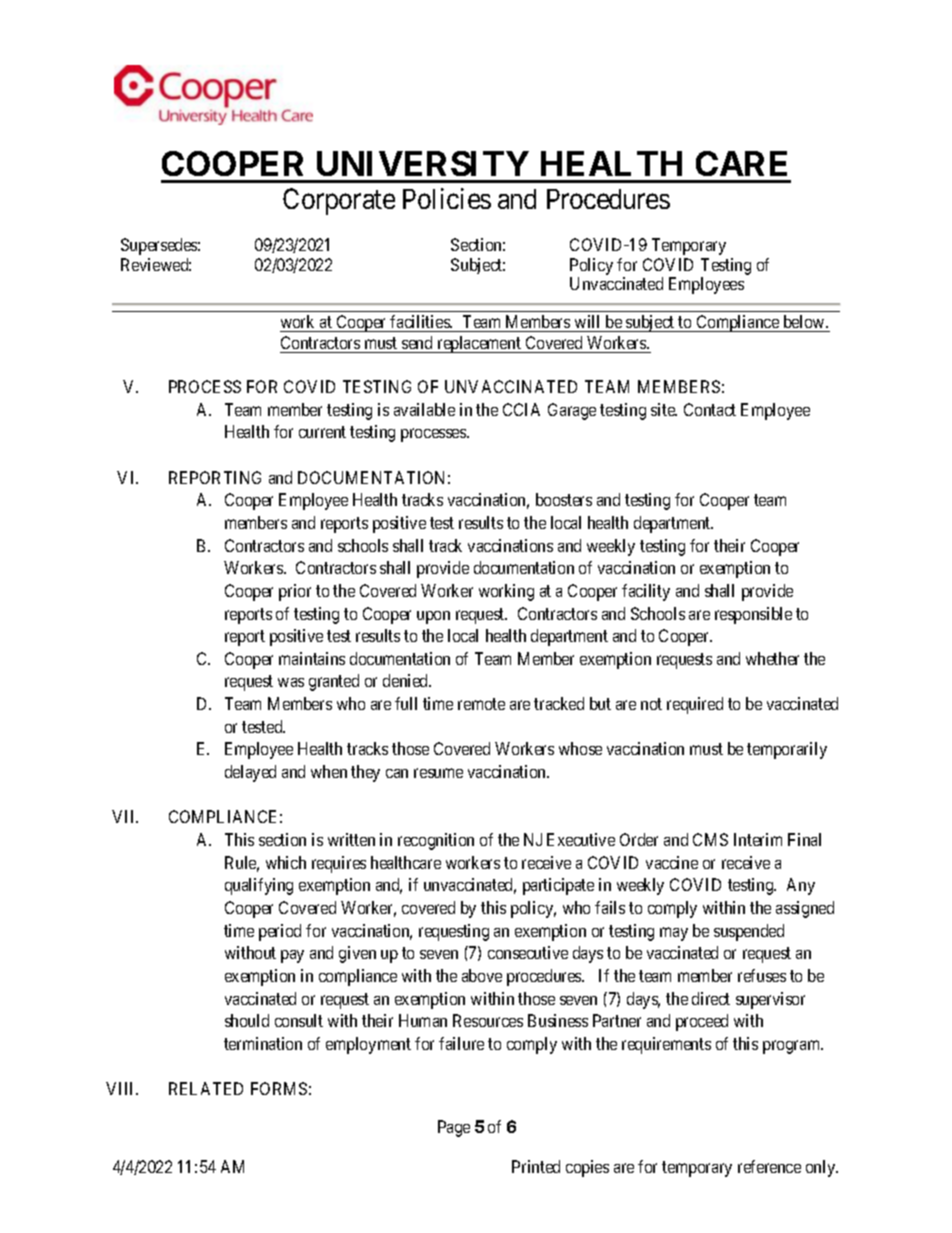 This image has height=1233, width=952. What do you see at coordinates (805, 321) in the image?
I see `below` at bounding box center [805, 321].
